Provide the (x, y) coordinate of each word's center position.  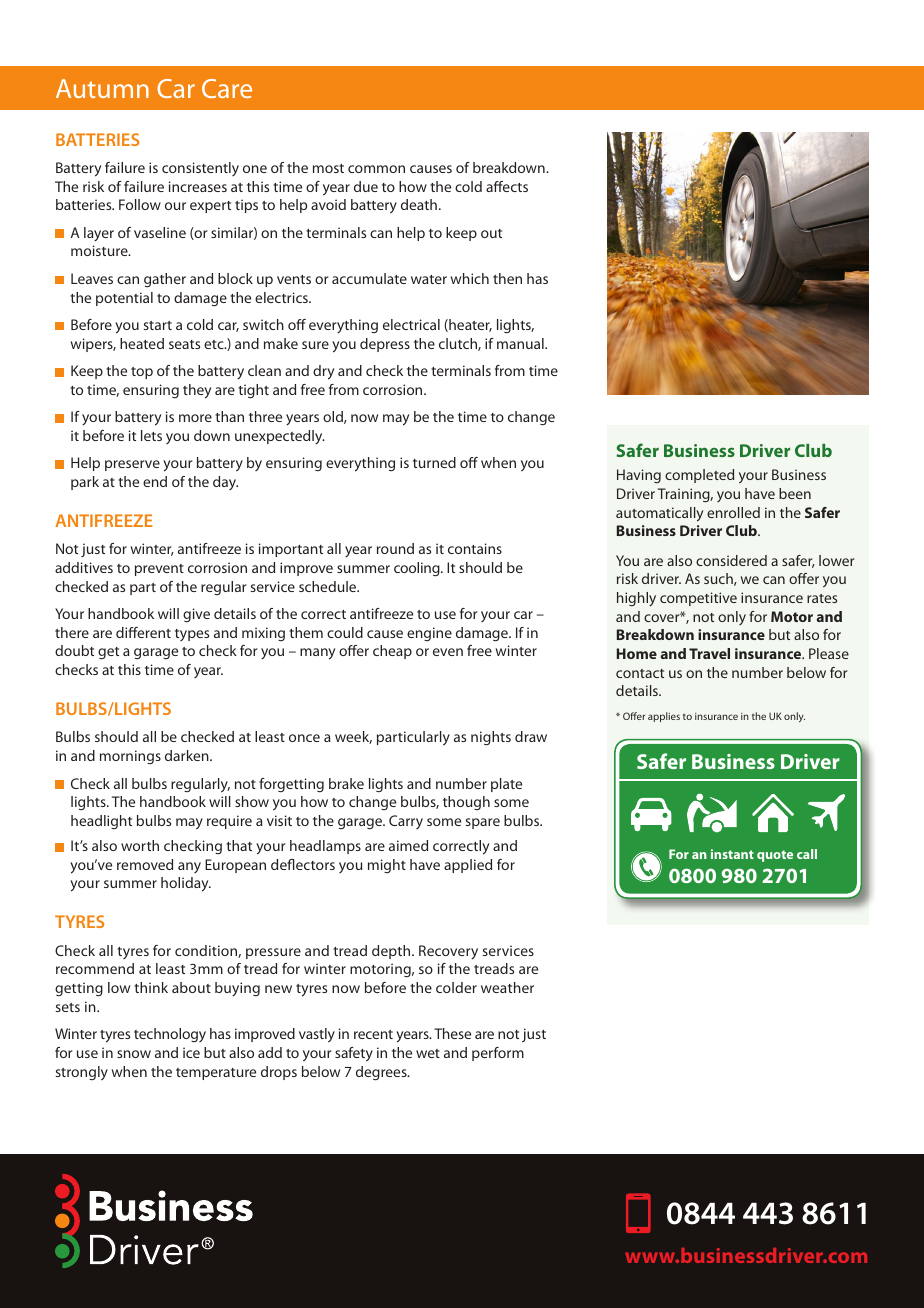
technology (170, 1035)
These (452, 1033)
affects (507, 186)
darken (188, 755)
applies (664, 717)
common (376, 169)
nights (491, 738)
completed (699, 476)
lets (151, 435)
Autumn (102, 88)
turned (434, 462)
